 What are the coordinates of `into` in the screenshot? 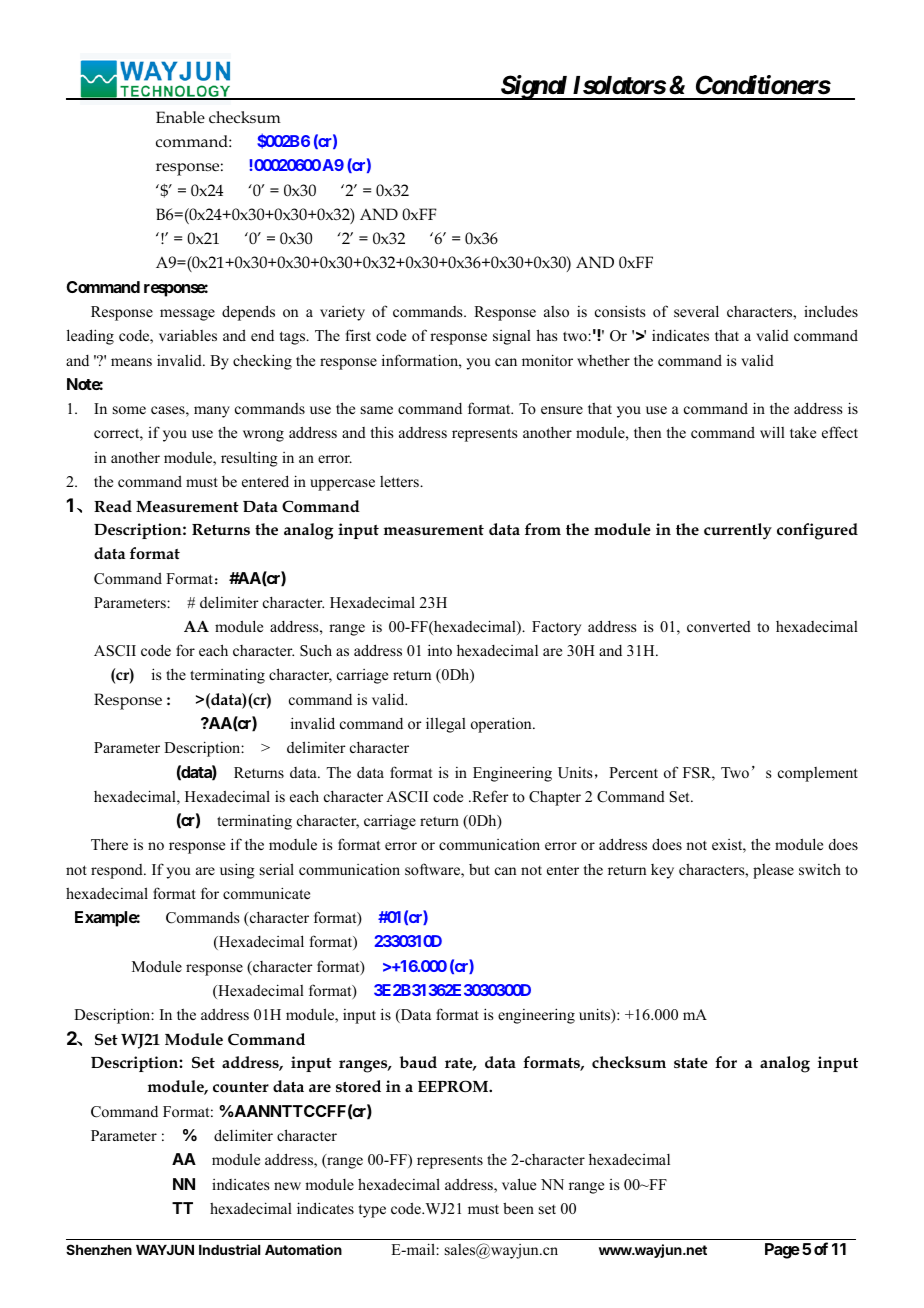 It's located at (440, 650).
